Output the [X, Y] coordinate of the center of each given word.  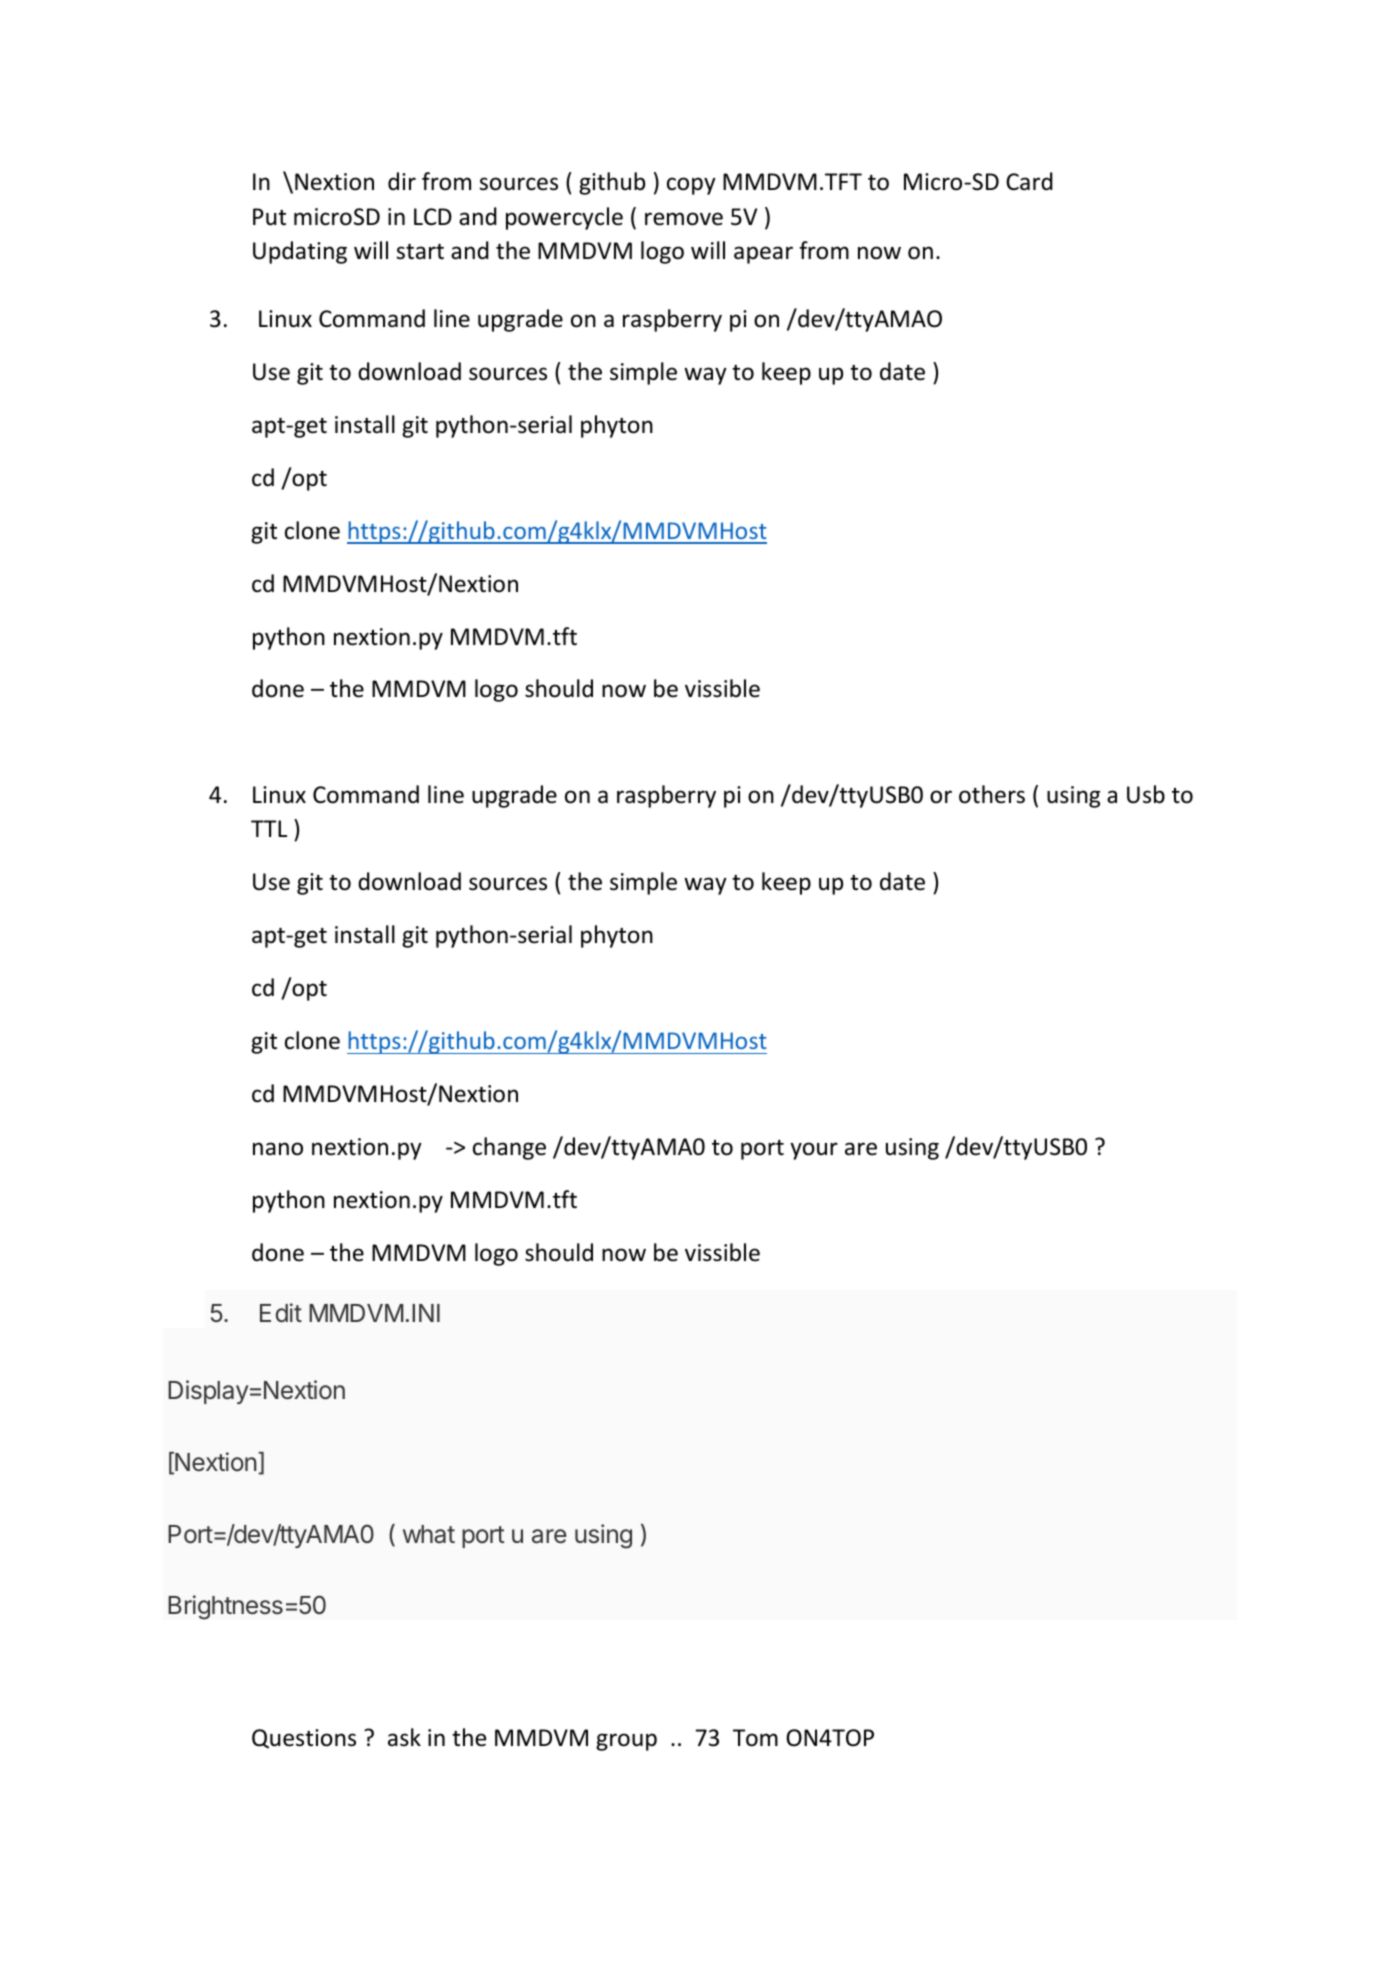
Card [1029, 181]
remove [684, 219]
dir [402, 181]
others [992, 794]
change [509, 1148]
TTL [269, 828]
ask [404, 1737]
